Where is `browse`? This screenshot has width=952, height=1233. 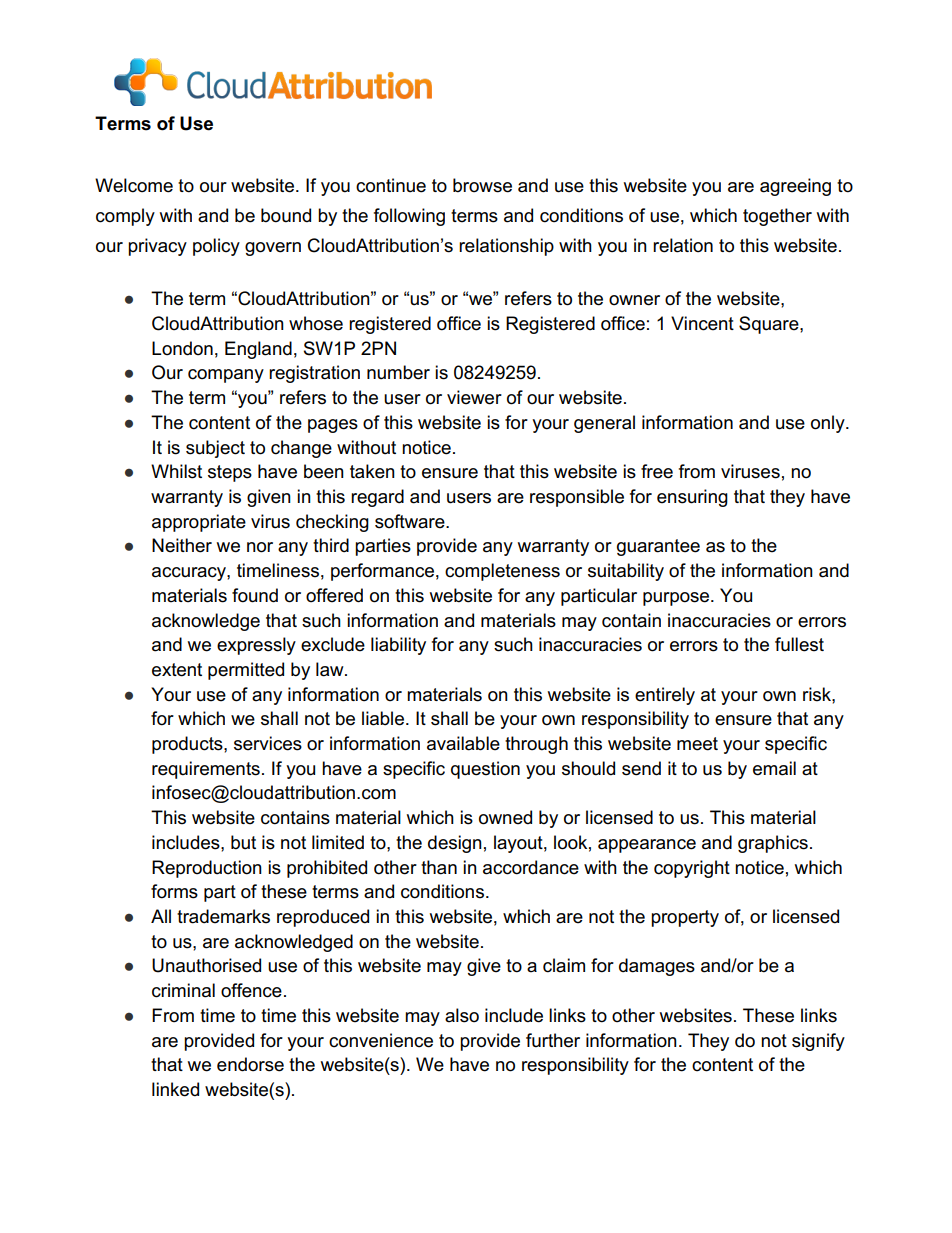
browse is located at coordinates (482, 185).
